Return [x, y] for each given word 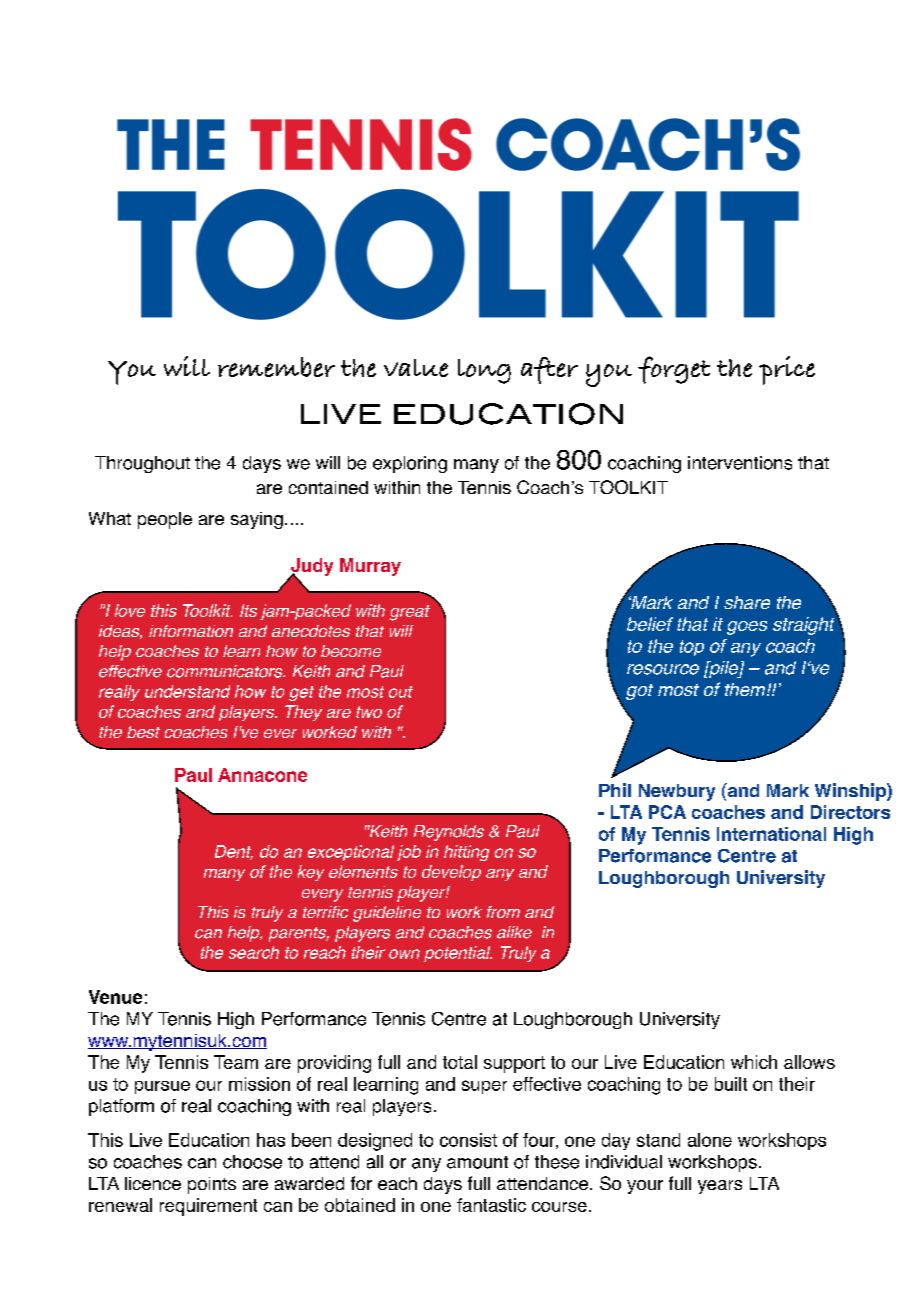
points [212, 1185]
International [771, 834]
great [410, 613]
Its [248, 610]
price [787, 370]
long [484, 371]
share [747, 602]
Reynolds [449, 833]
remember [276, 367]
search [254, 952]
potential [458, 954]
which [754, 1062]
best [143, 732]
